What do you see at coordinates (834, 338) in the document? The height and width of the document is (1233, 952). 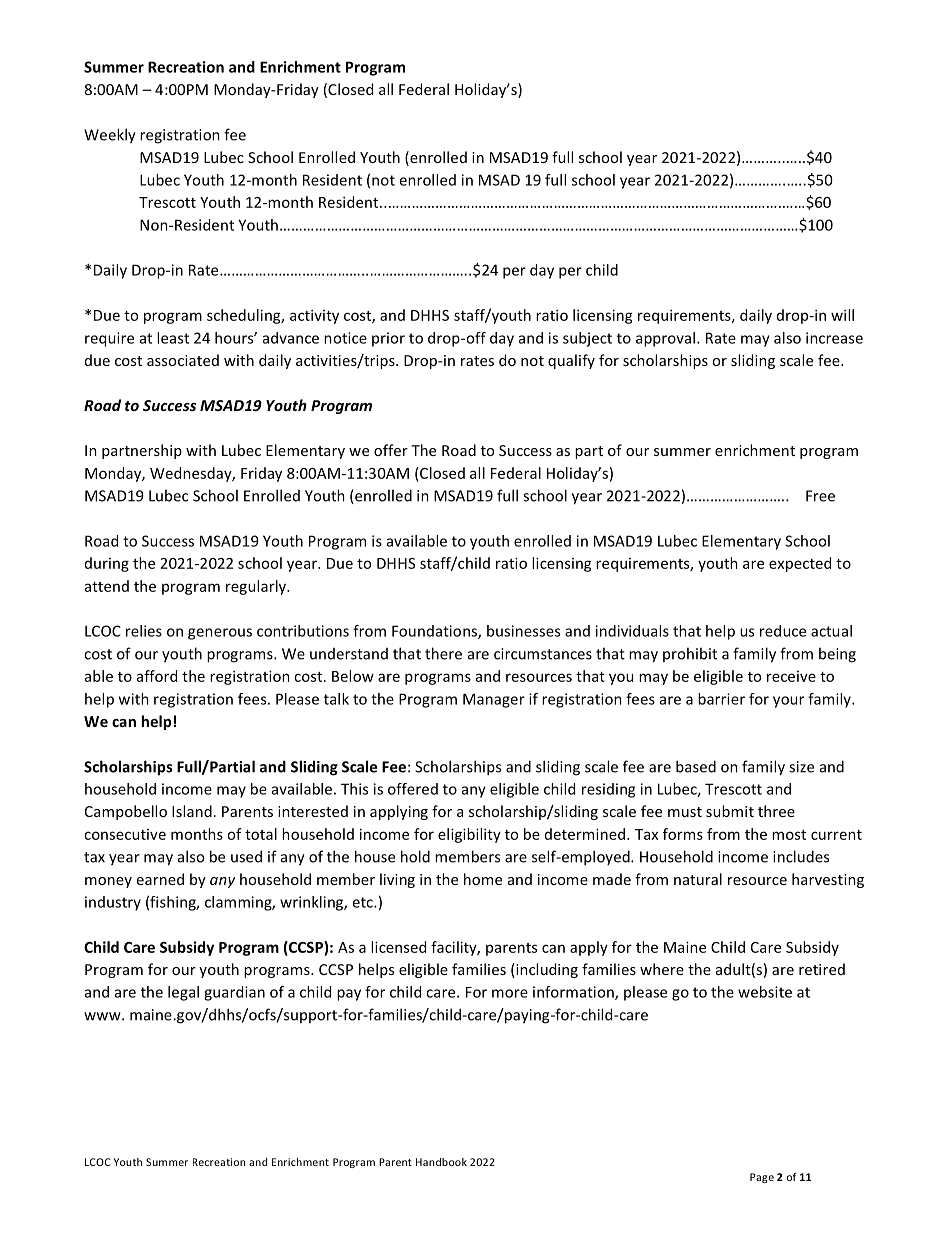 I see `increase` at bounding box center [834, 338].
